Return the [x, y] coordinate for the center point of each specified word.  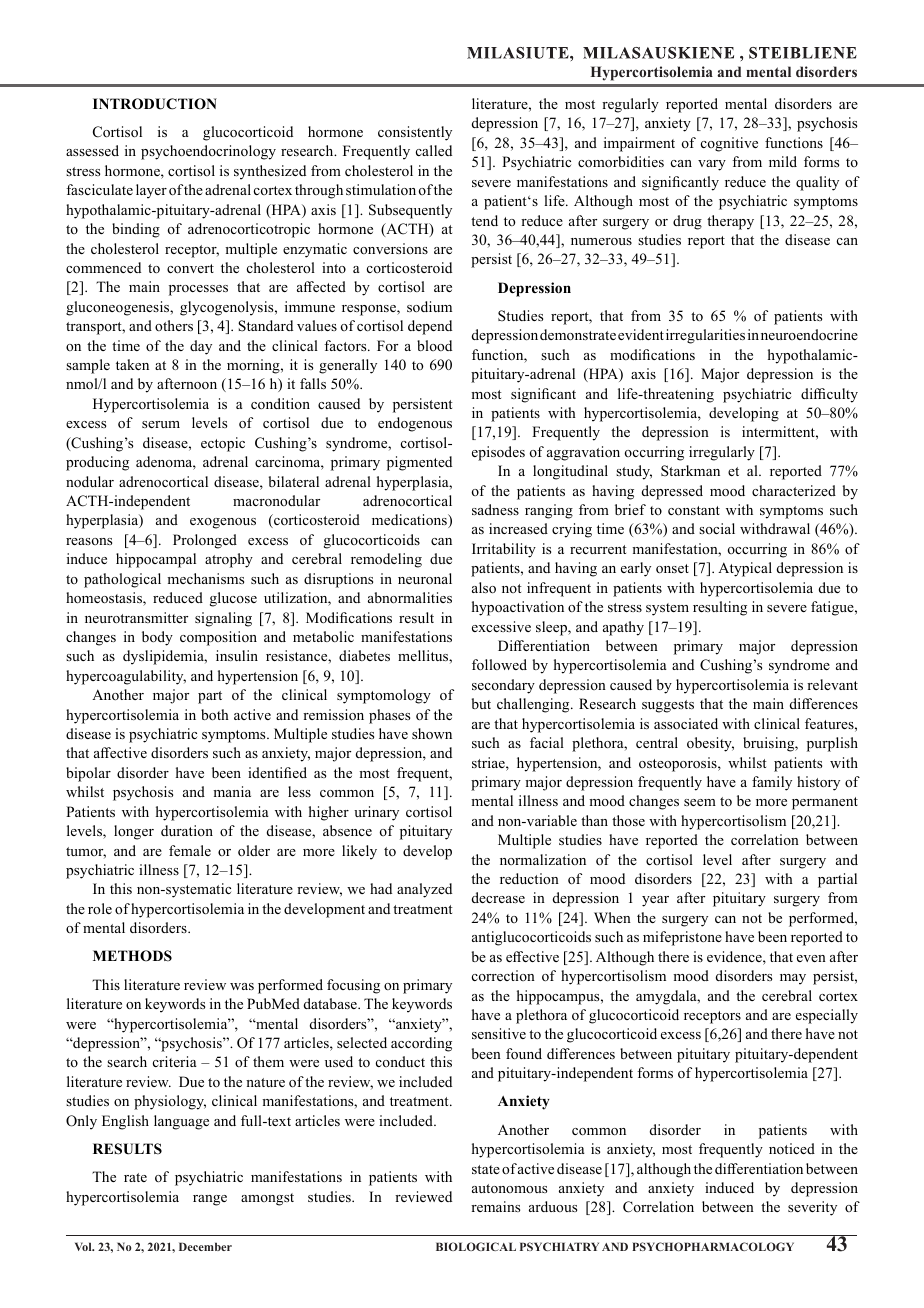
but [481, 703]
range [210, 1200]
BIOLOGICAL [476, 1246]
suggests [668, 706]
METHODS [132, 956]
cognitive [729, 144]
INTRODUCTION [155, 104]
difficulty [829, 395]
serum [161, 424]
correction [503, 975]
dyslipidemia [164, 657]
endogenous [415, 424]
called [434, 150]
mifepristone [682, 938]
